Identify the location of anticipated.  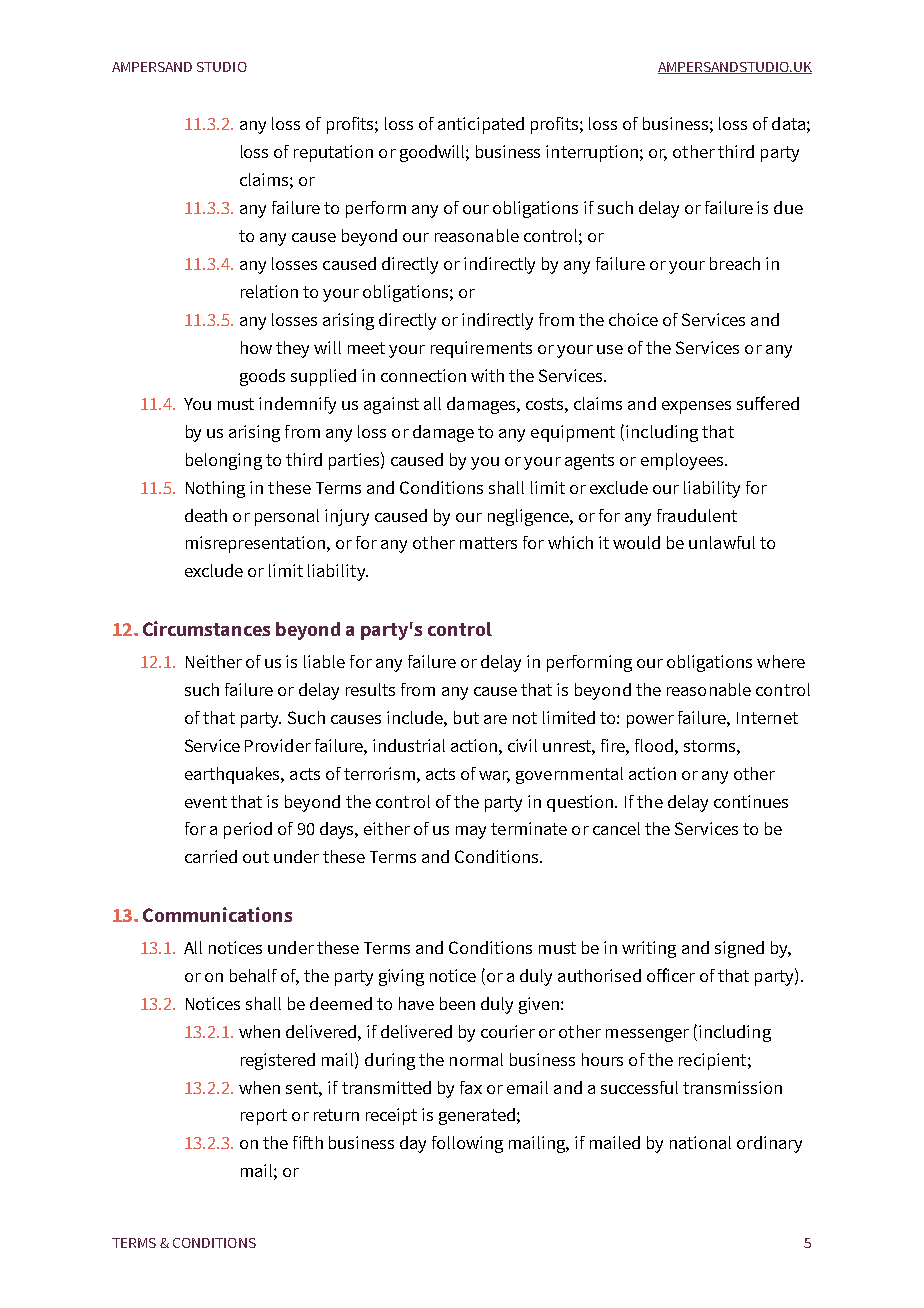
(481, 125).
